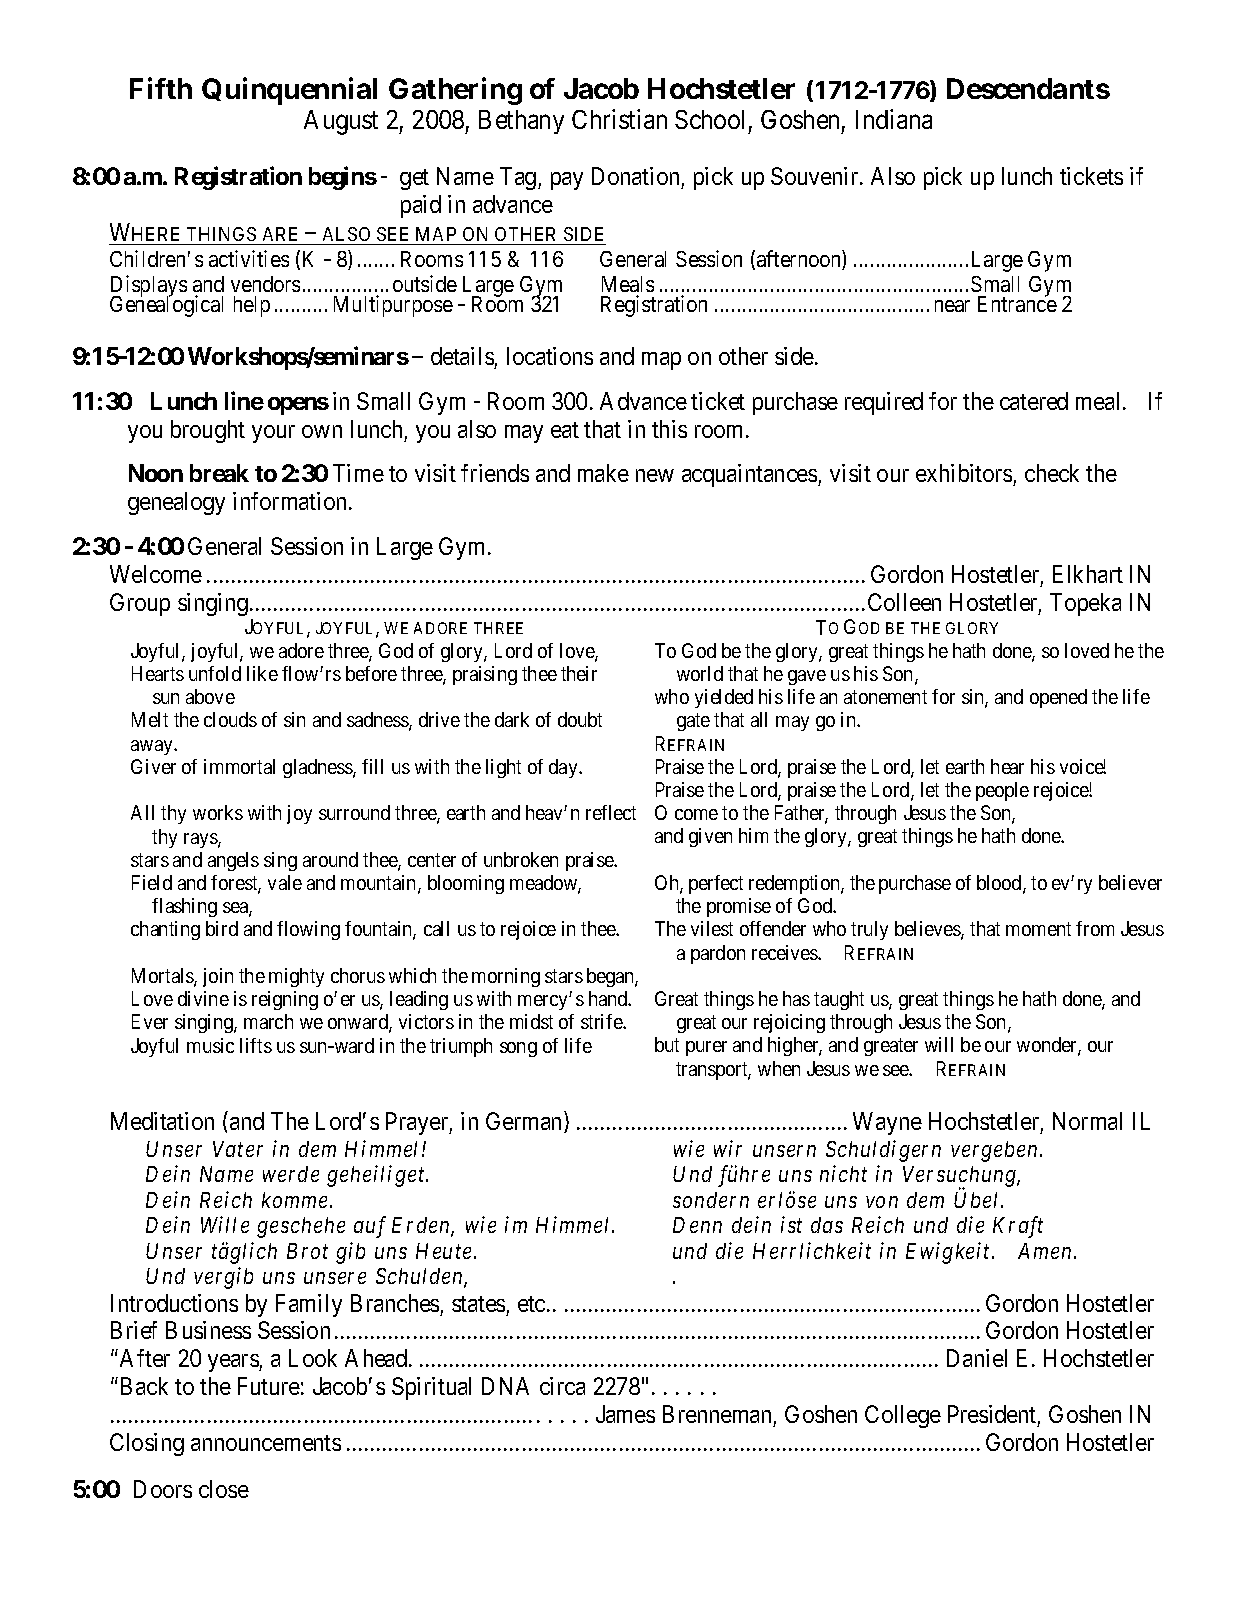  Describe the element at coordinates (894, 119) in the page. I see `Indiana` at that location.
